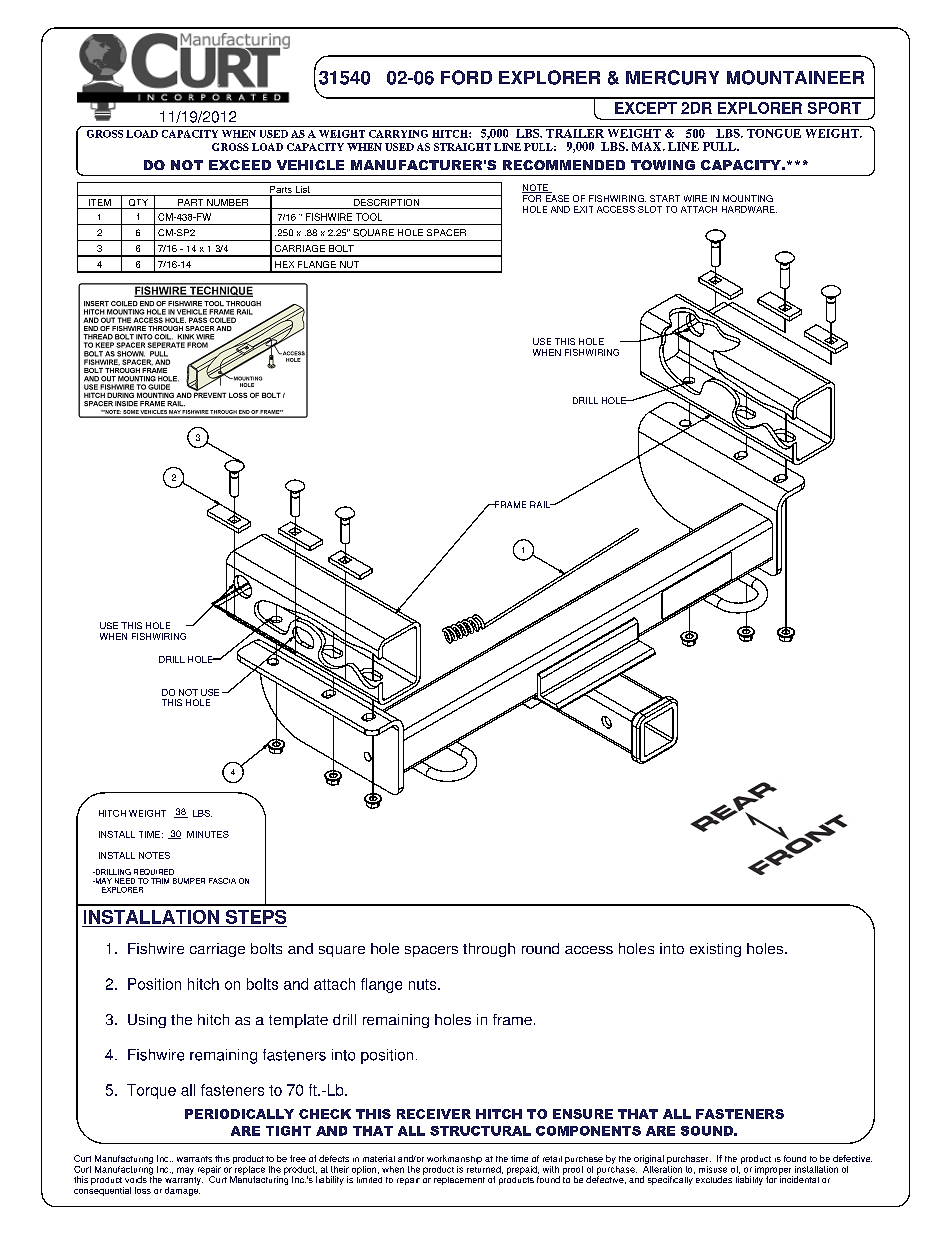 The width and height of the screenshot is (952, 1233). I want to click on EXCEED, so click(240, 165).
